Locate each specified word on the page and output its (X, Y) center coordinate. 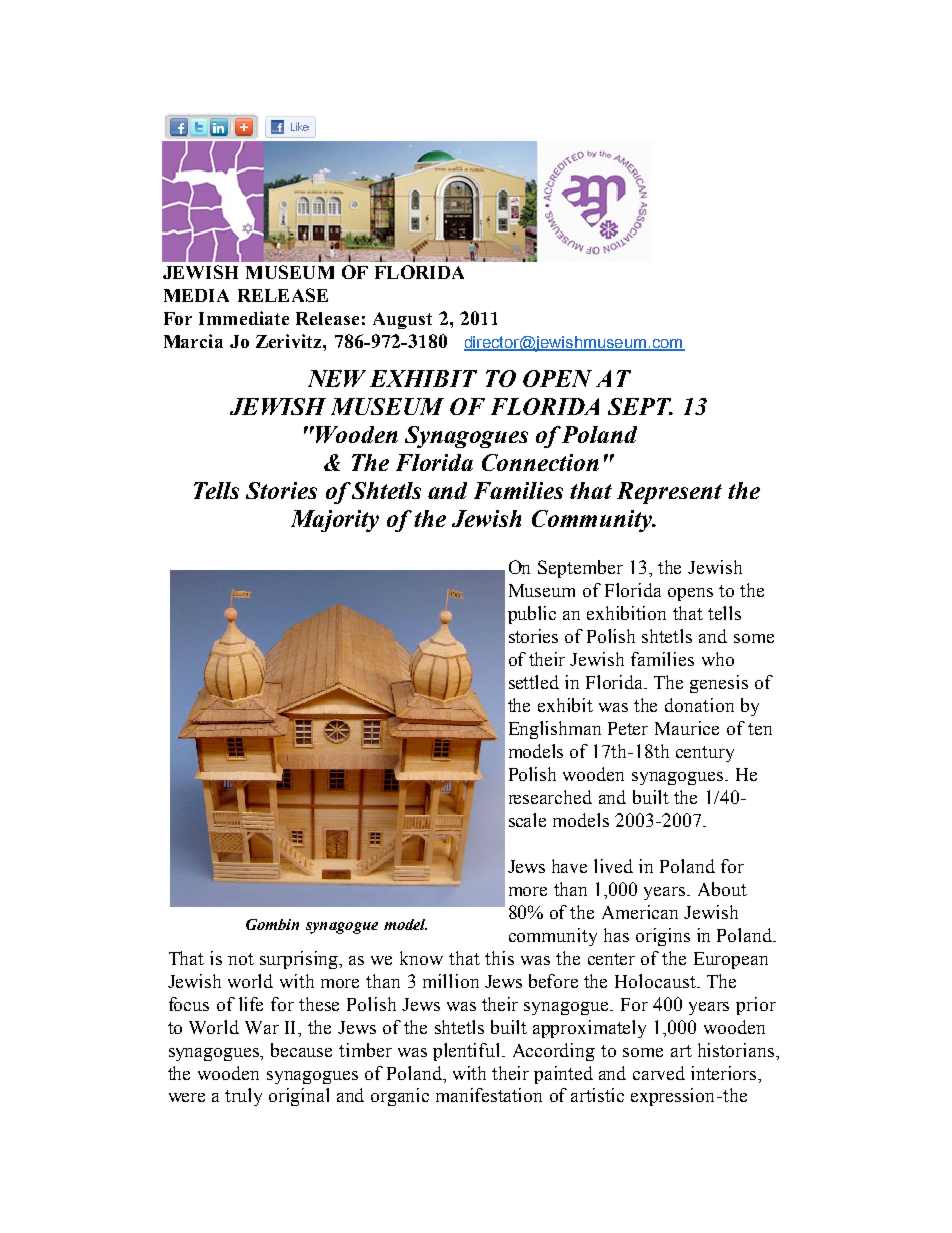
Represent (669, 493)
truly (243, 1097)
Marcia (193, 341)
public (532, 615)
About (722, 889)
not (241, 959)
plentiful (468, 1052)
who (718, 659)
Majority (335, 521)
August (402, 320)
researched (550, 797)
